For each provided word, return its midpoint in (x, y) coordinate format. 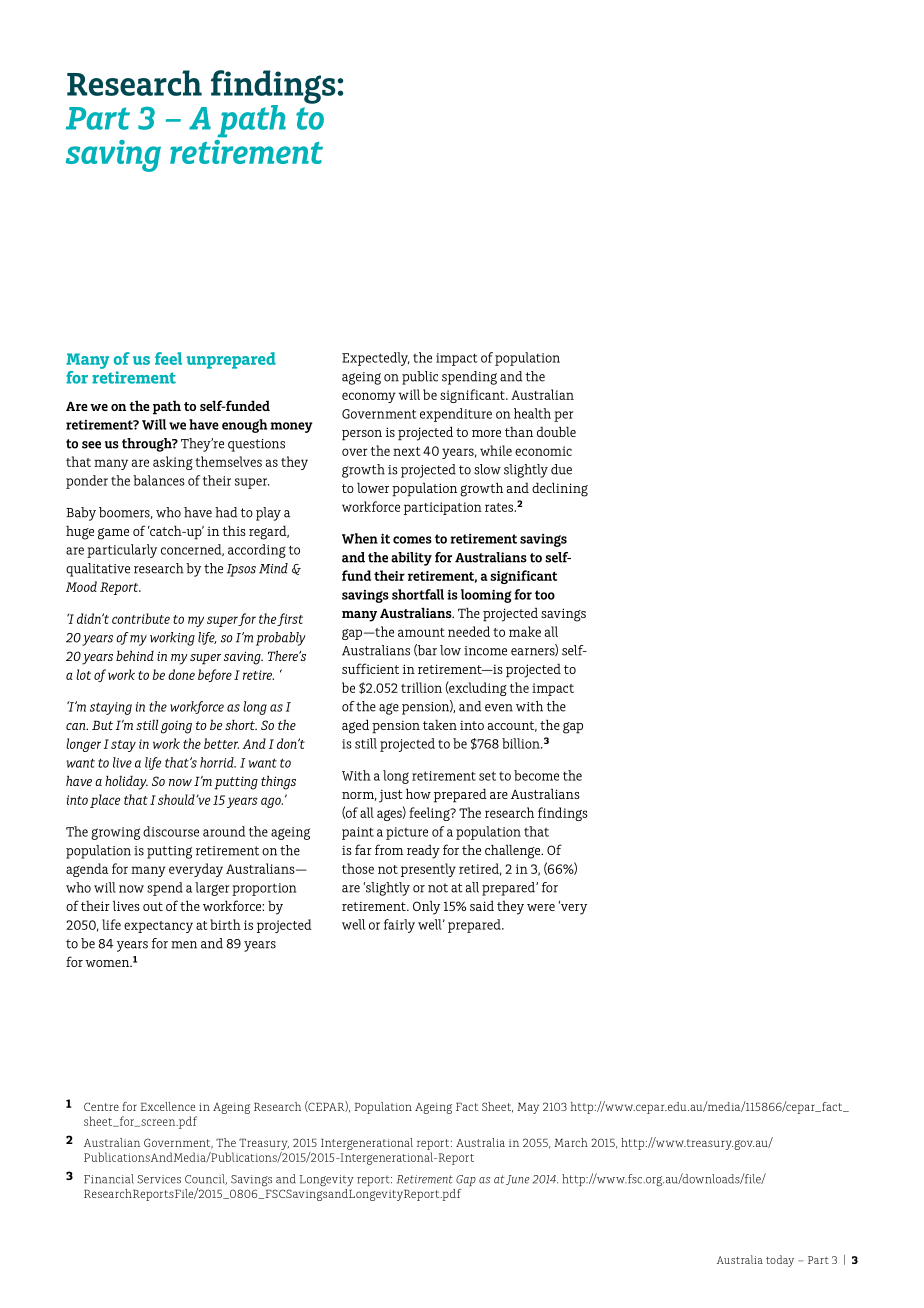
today (780, 1261)
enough (244, 426)
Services (159, 1179)
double (556, 431)
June (518, 1180)
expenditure (456, 415)
